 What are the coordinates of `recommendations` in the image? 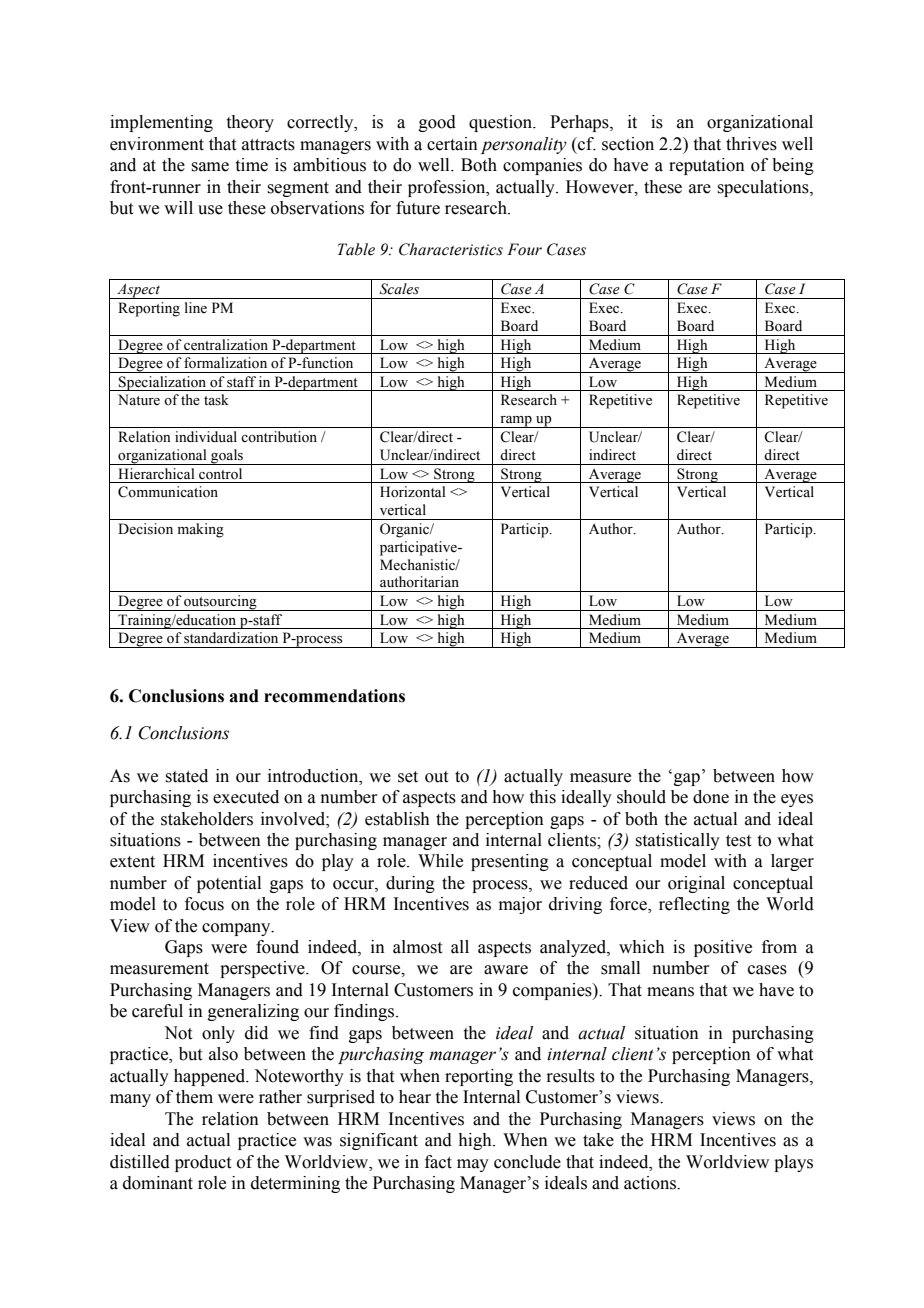 It's located at (334, 696).
